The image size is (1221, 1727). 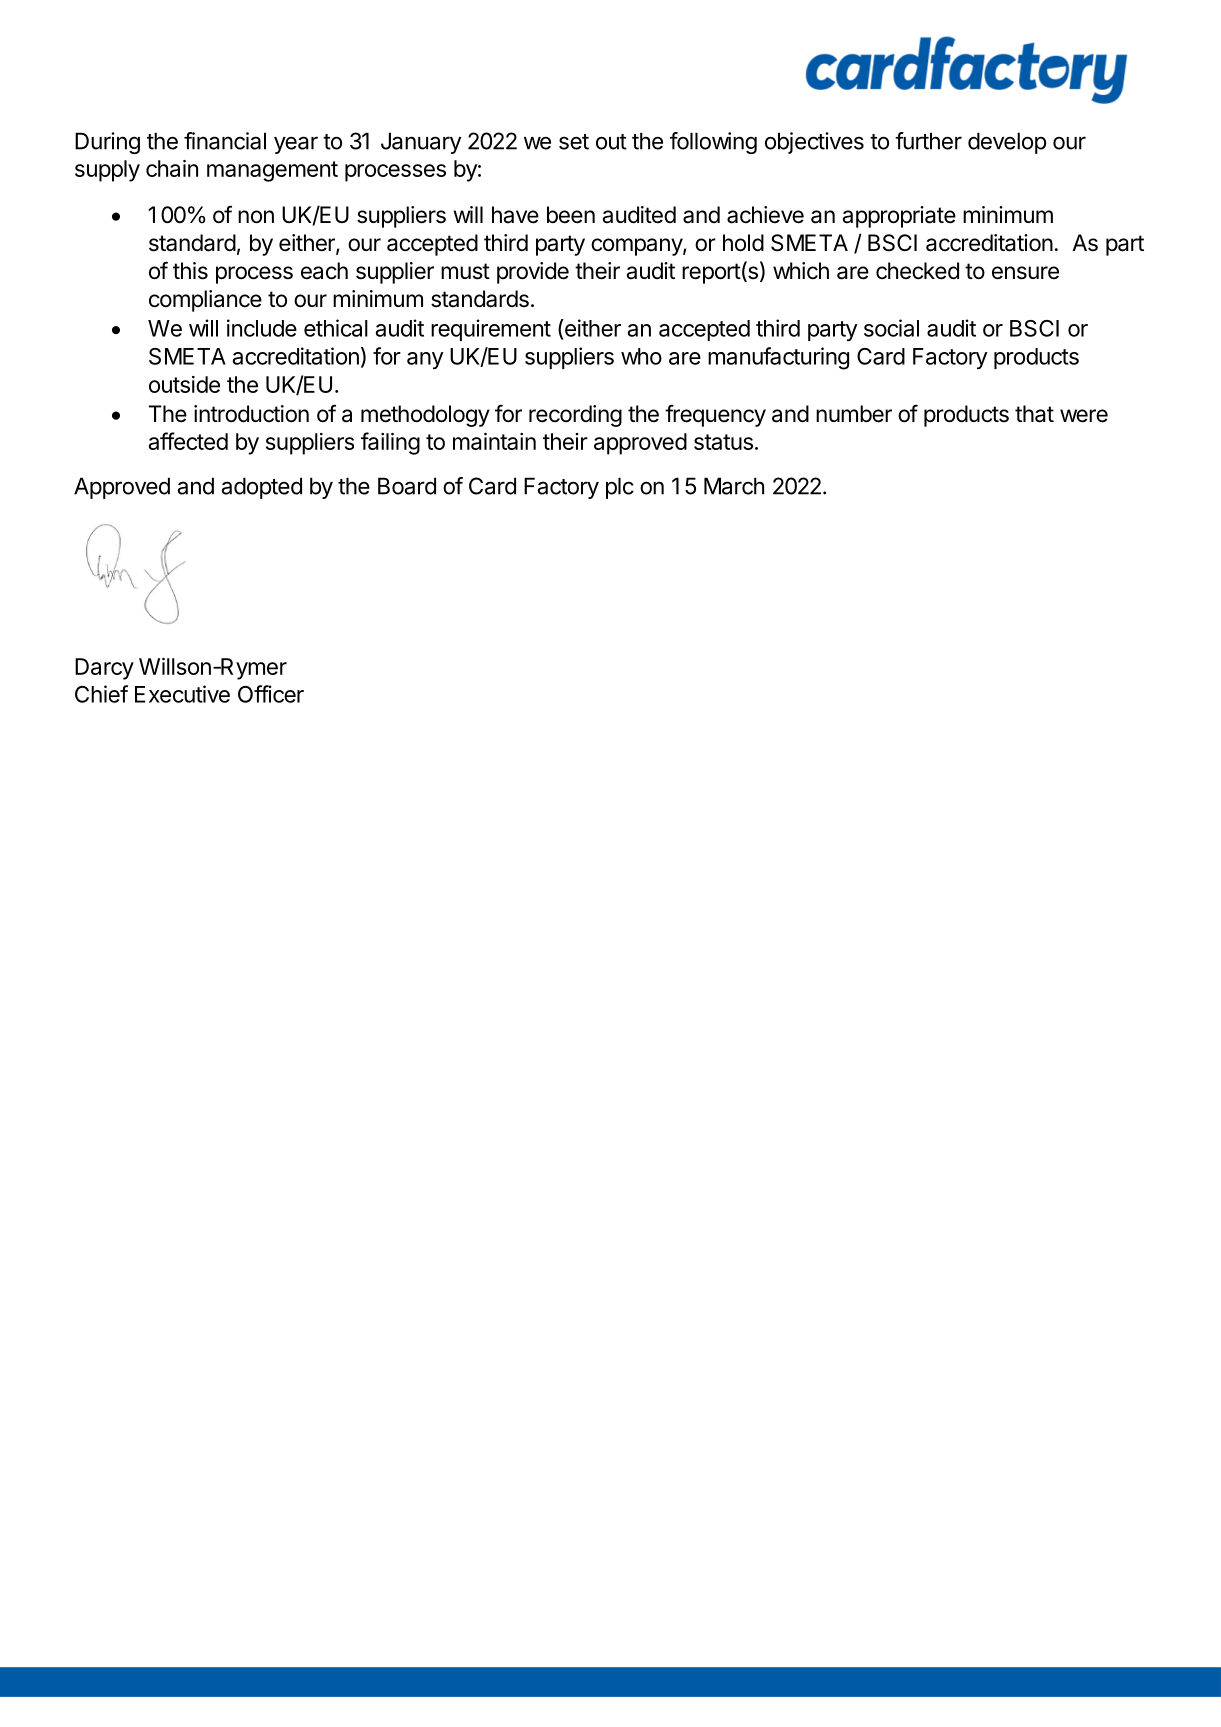 What do you see at coordinates (1007, 143) in the screenshot?
I see `develop` at bounding box center [1007, 143].
